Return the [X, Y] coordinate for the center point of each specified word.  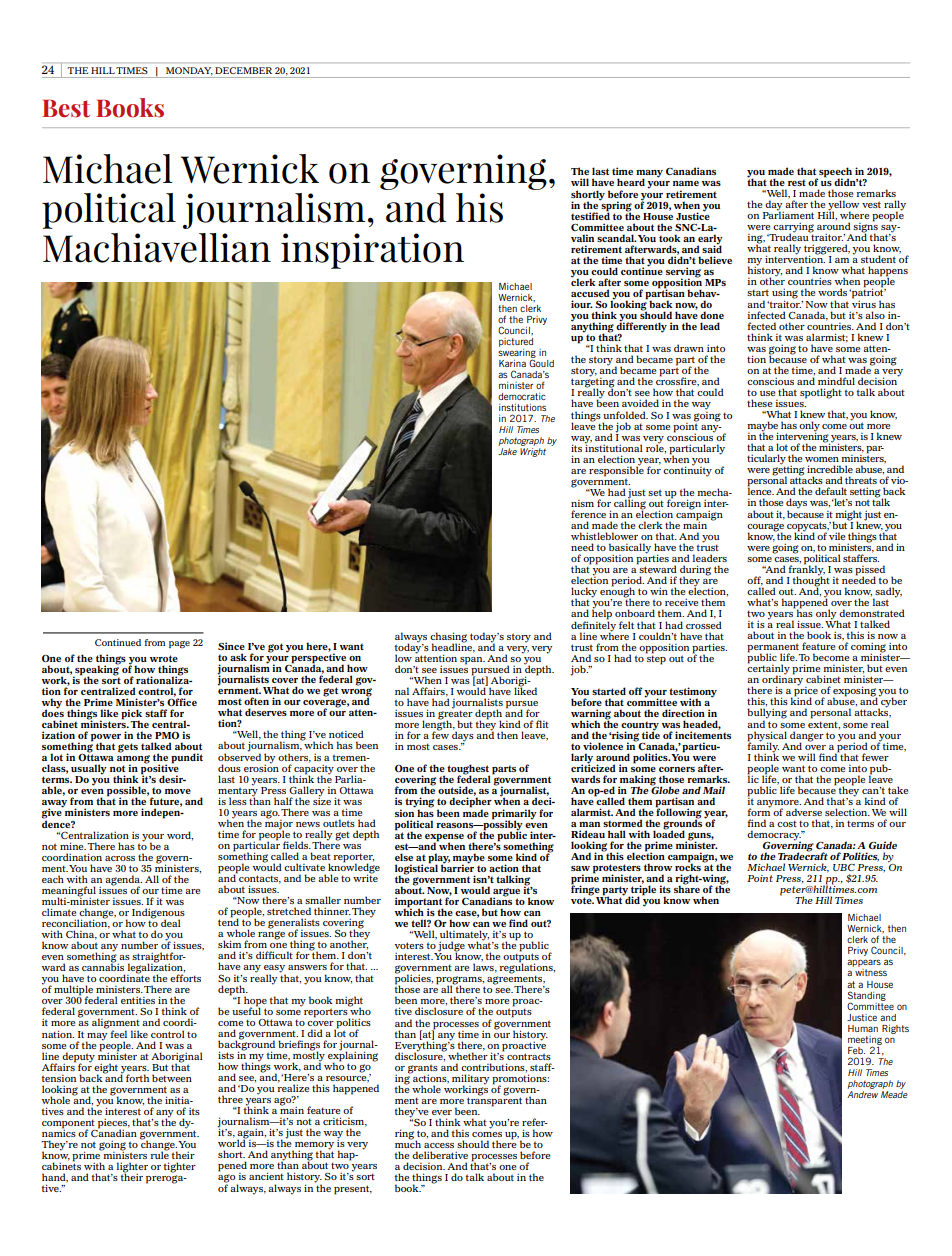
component [69, 1125]
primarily [514, 815]
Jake [507, 451]
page [179, 644]
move [178, 791]
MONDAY [189, 70]
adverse [804, 812]
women [822, 459]
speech [834, 173]
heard [631, 182]
